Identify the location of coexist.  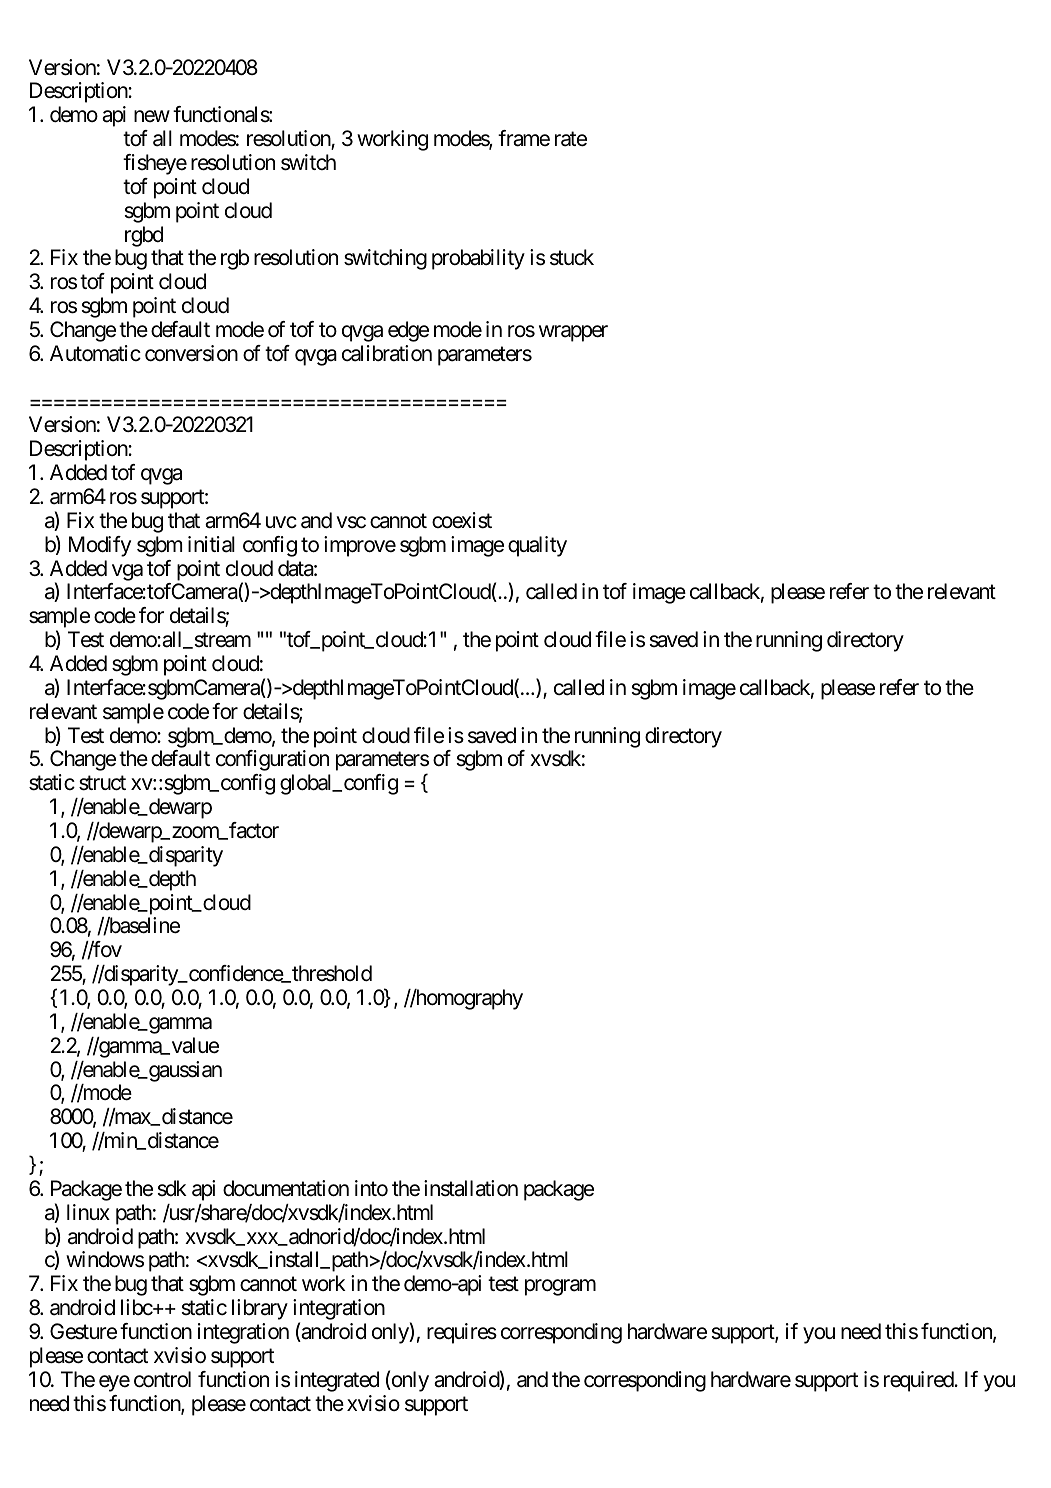
(462, 520).
